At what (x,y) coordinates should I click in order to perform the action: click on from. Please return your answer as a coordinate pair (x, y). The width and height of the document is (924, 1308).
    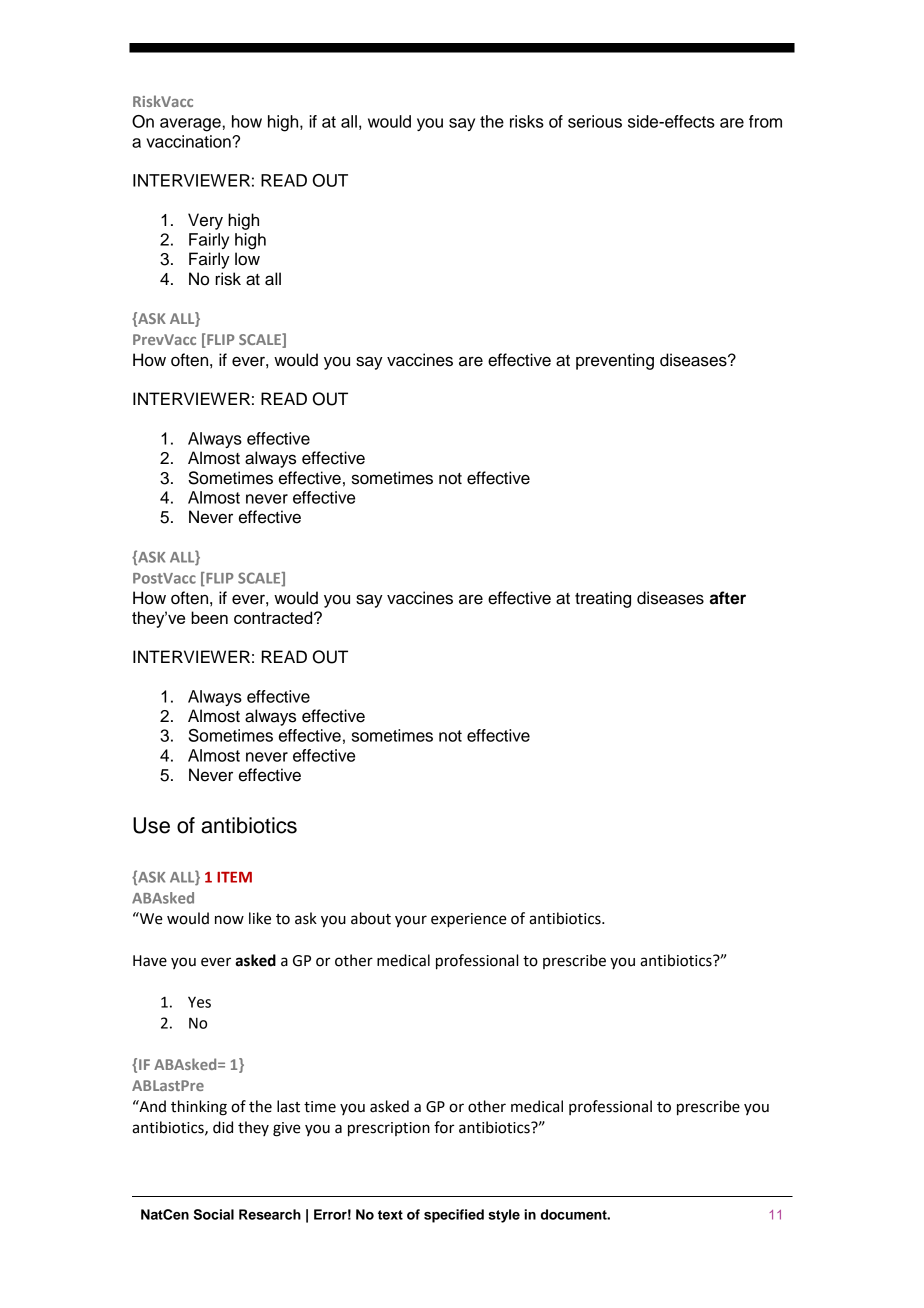
    Looking at the image, I should click on (765, 121).
